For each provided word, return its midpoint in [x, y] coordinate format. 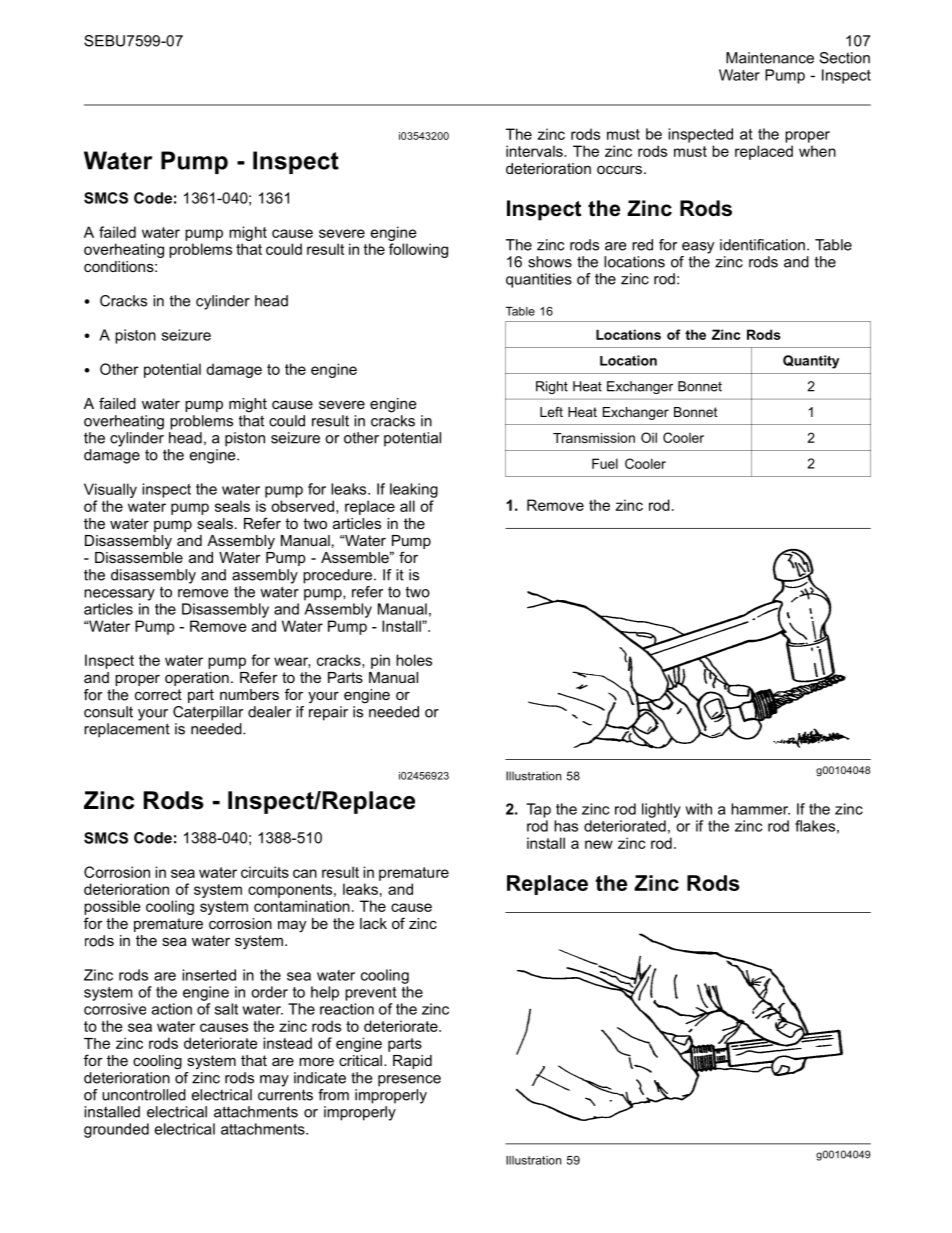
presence [409, 1081]
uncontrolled [144, 1095]
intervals [535, 151]
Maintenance [770, 58]
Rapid [412, 1062]
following [418, 250]
